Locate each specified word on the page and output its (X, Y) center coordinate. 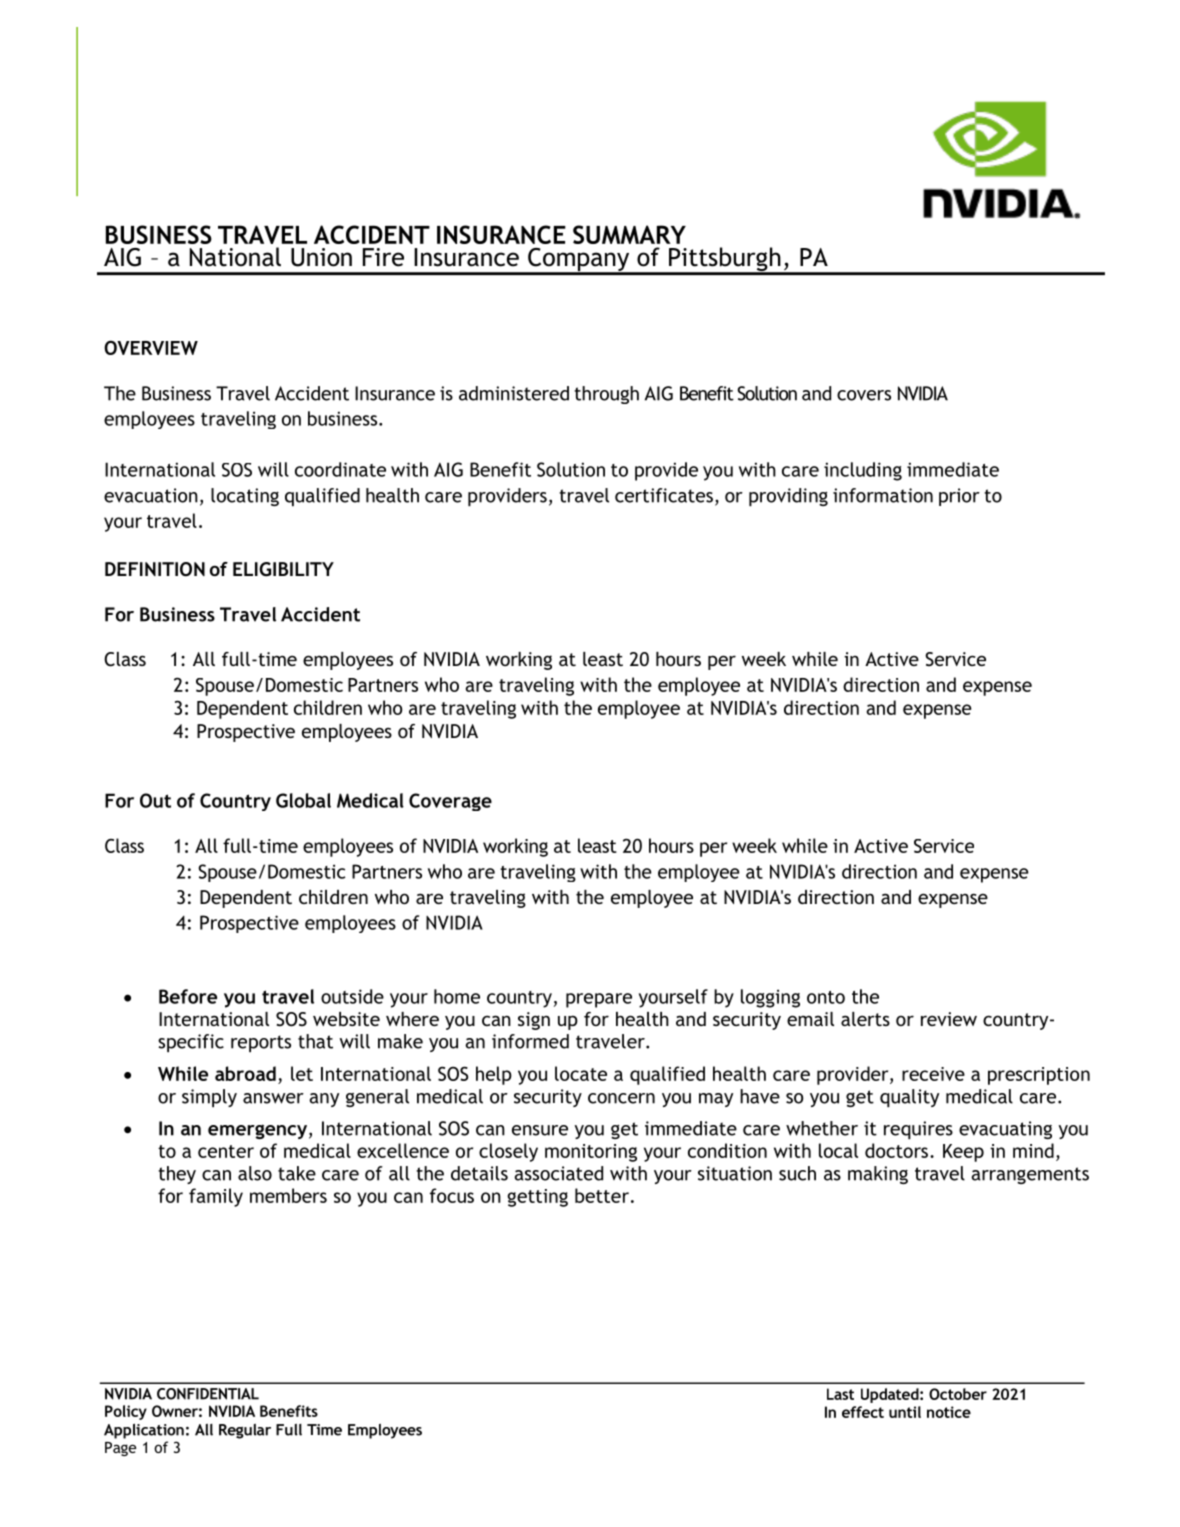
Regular (245, 1431)
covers (864, 395)
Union (321, 257)
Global (303, 800)
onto (826, 997)
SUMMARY (629, 234)
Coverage (450, 802)
